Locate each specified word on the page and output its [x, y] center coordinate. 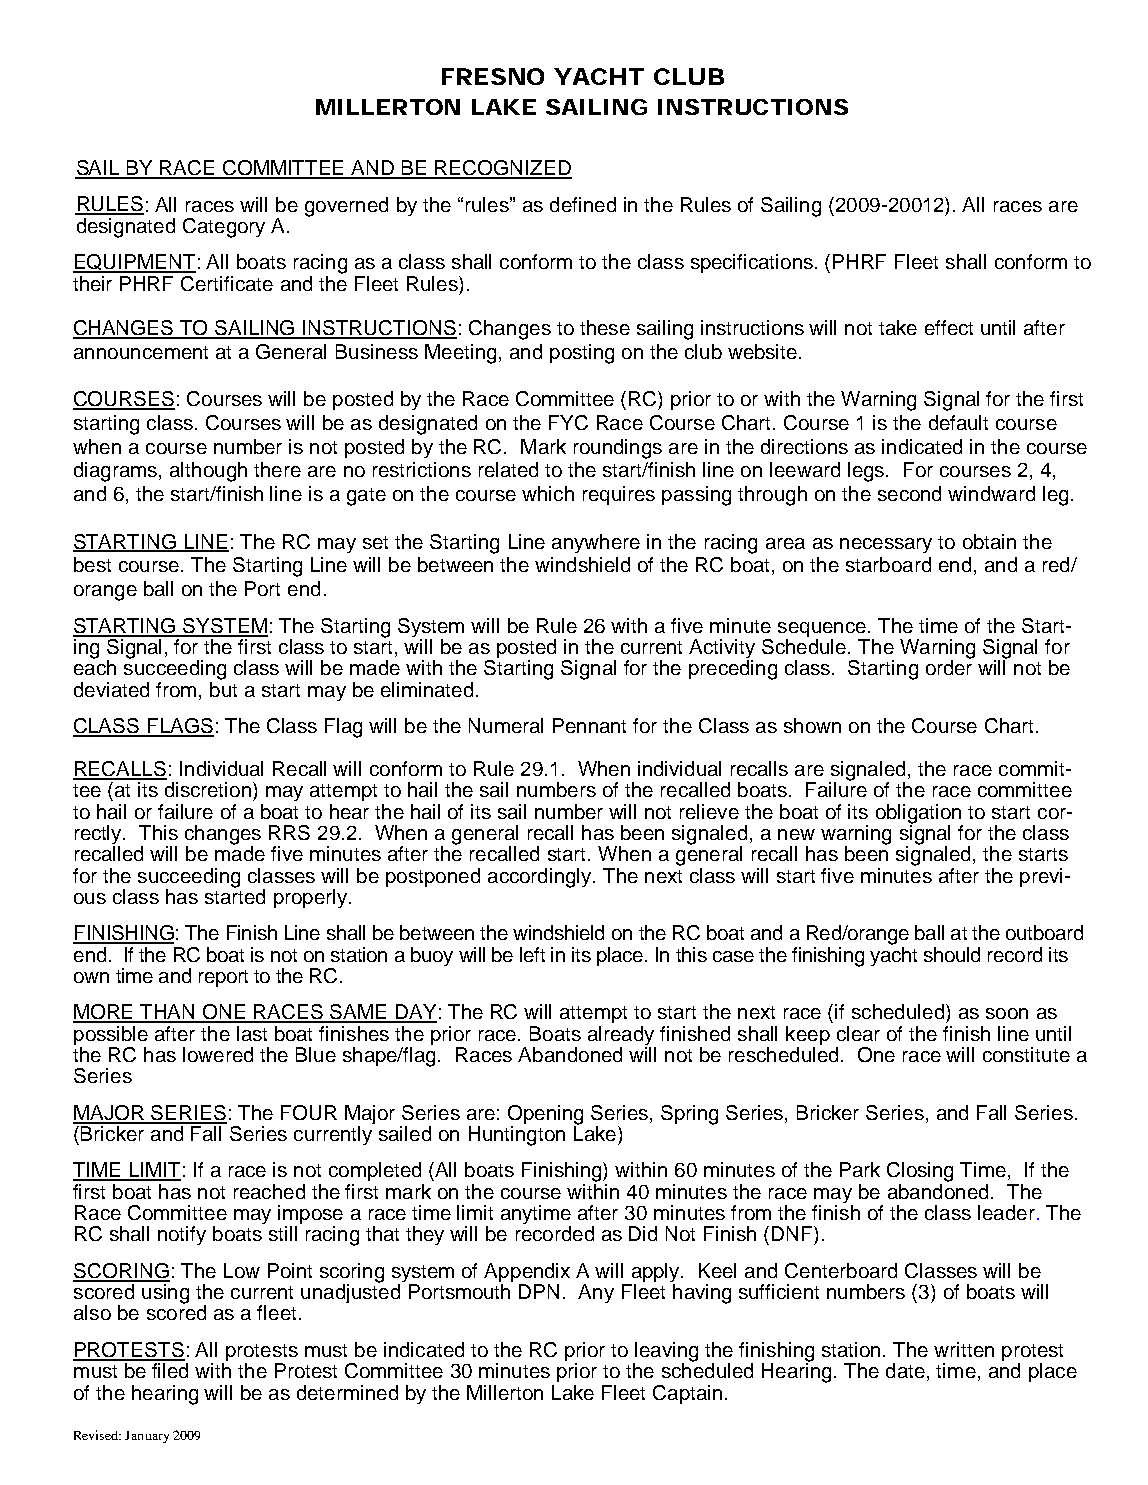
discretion [208, 789]
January [147, 1437]
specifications [752, 263]
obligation [919, 815]
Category [224, 228]
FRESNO [493, 76]
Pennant [589, 725]
